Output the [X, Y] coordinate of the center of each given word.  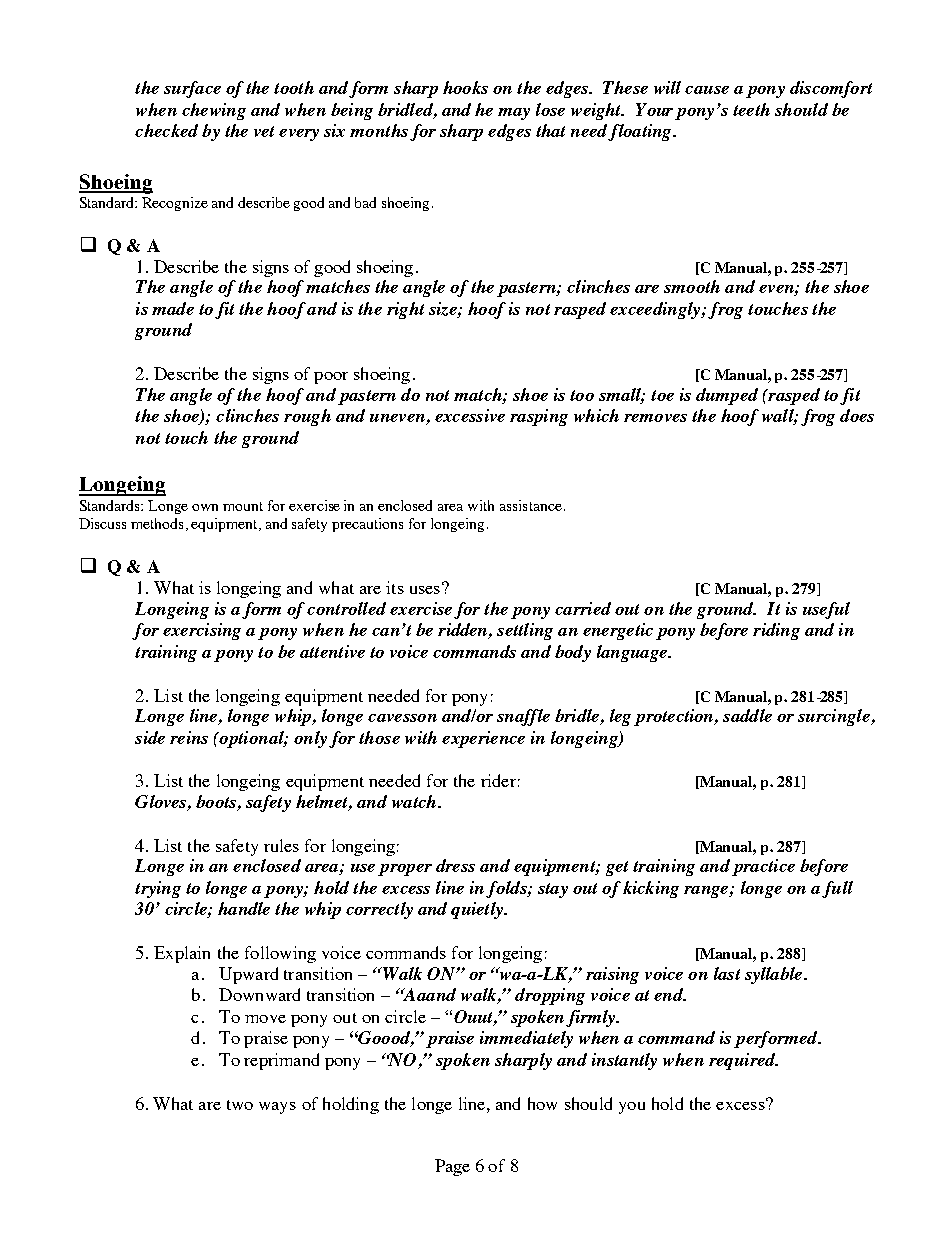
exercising [202, 631]
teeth [751, 109]
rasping [539, 417]
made [173, 308]
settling [525, 631]
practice [763, 867]
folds [507, 889]
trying [158, 889]
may [514, 114]
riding [776, 631]
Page [452, 1167]
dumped [727, 396]
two [240, 1105]
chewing [214, 111]
